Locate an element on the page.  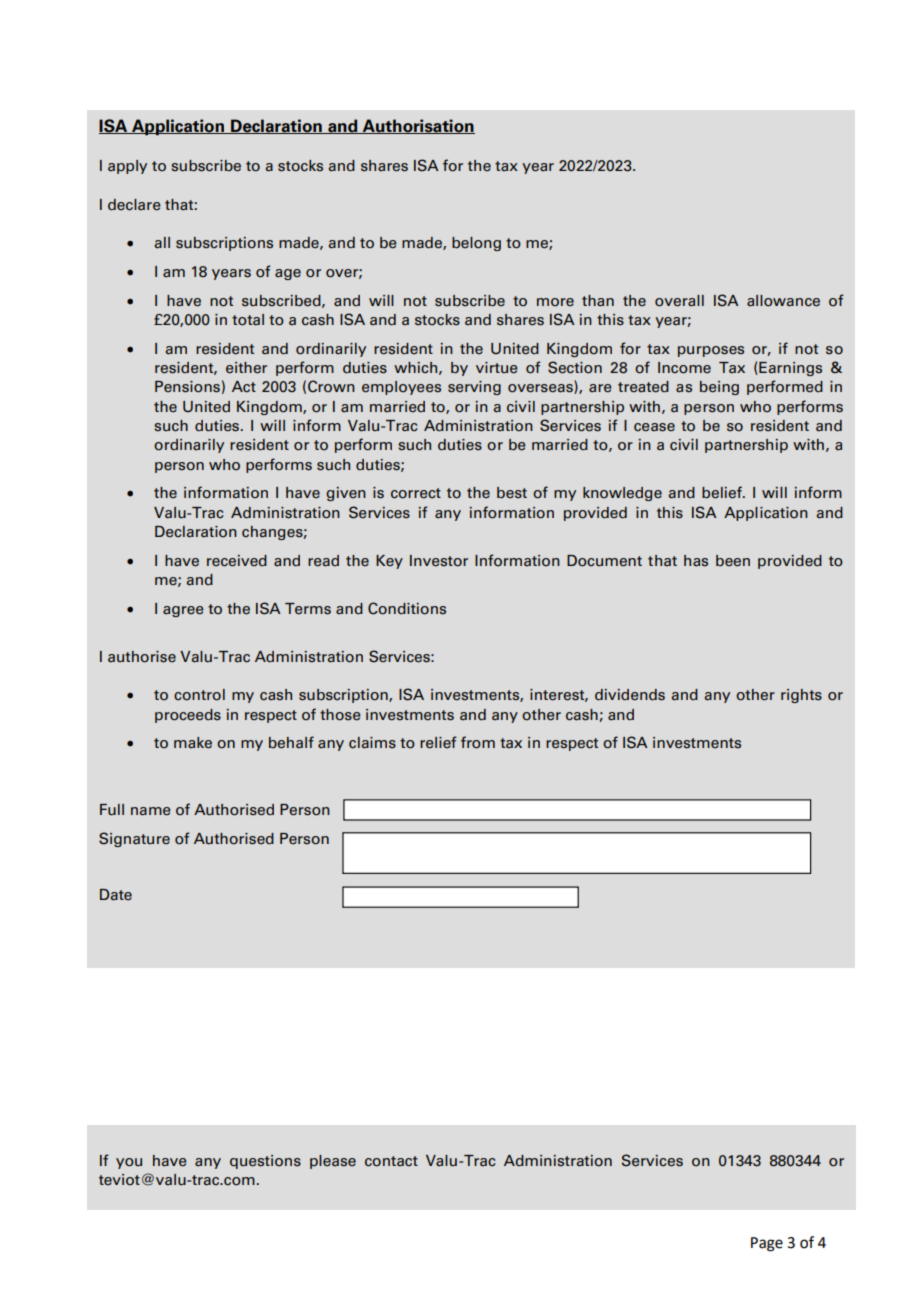
Authorisation is located at coordinates (417, 126).
